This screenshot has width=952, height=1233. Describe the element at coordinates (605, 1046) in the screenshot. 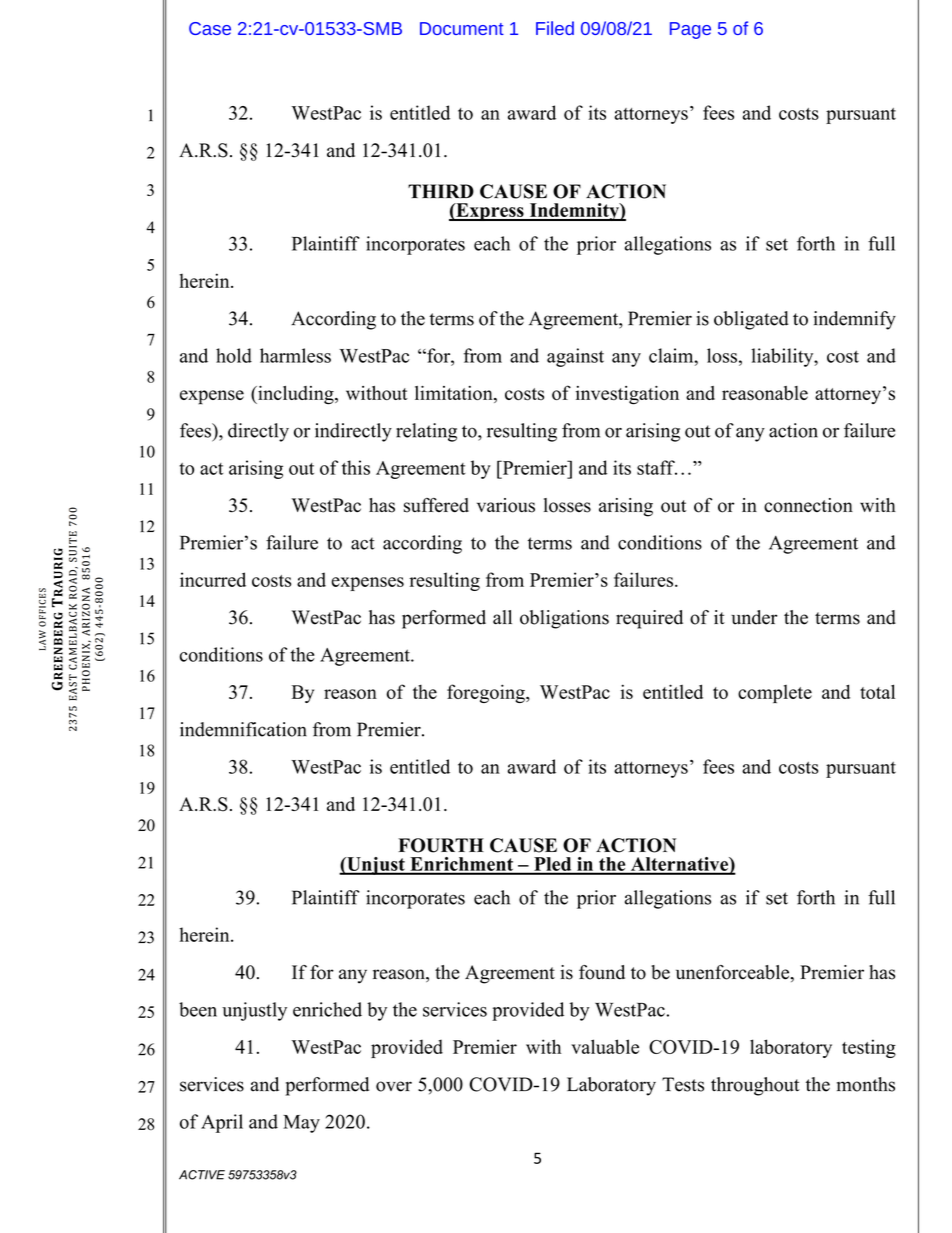

I see `valuable` at that location.
